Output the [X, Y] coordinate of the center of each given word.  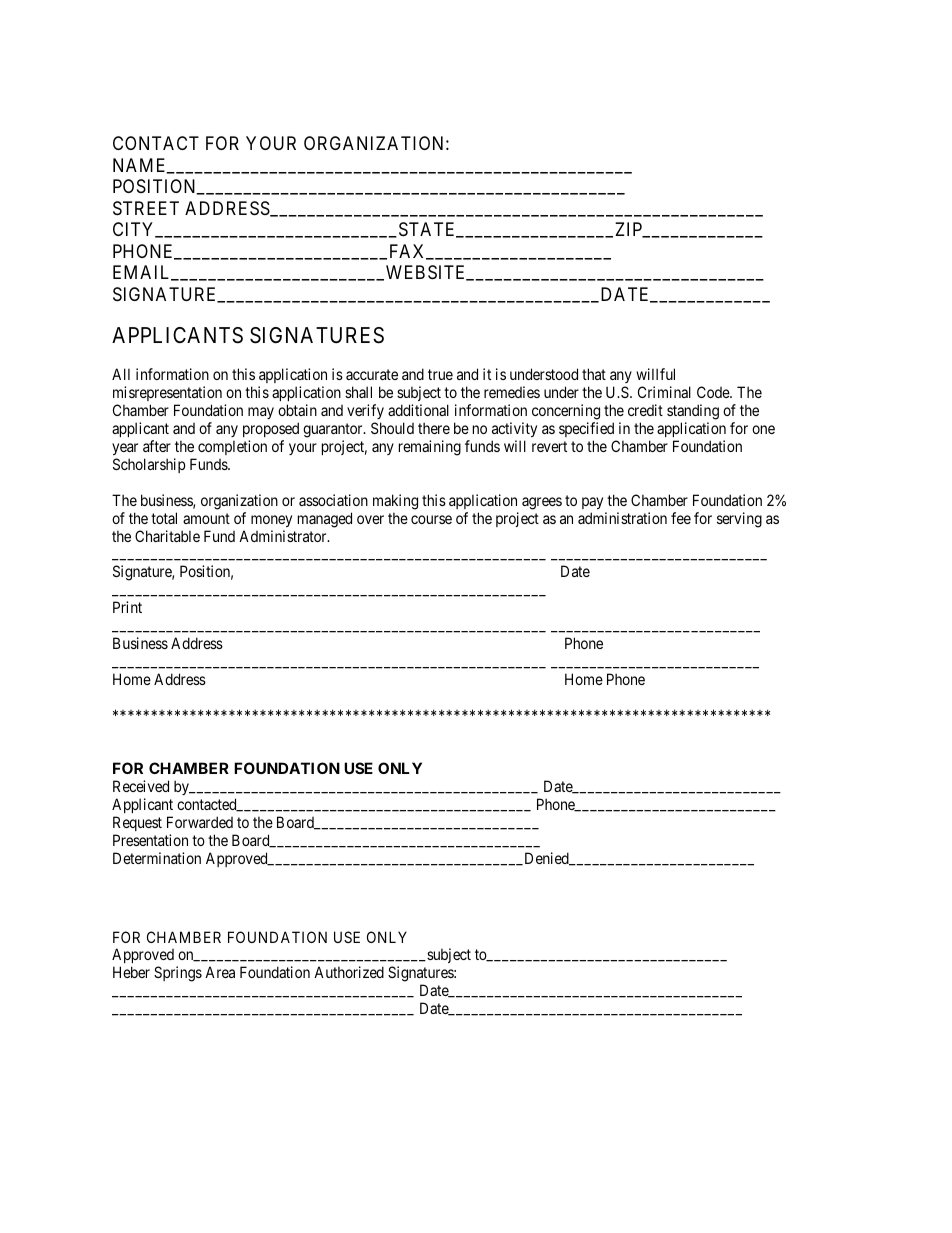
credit [645, 410]
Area [220, 972]
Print [127, 607]
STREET [146, 208]
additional [418, 410]
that [594, 374]
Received [141, 786]
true [440, 375]
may [261, 413]
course [431, 519]
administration [622, 518]
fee [681, 518]
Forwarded [200, 822]
